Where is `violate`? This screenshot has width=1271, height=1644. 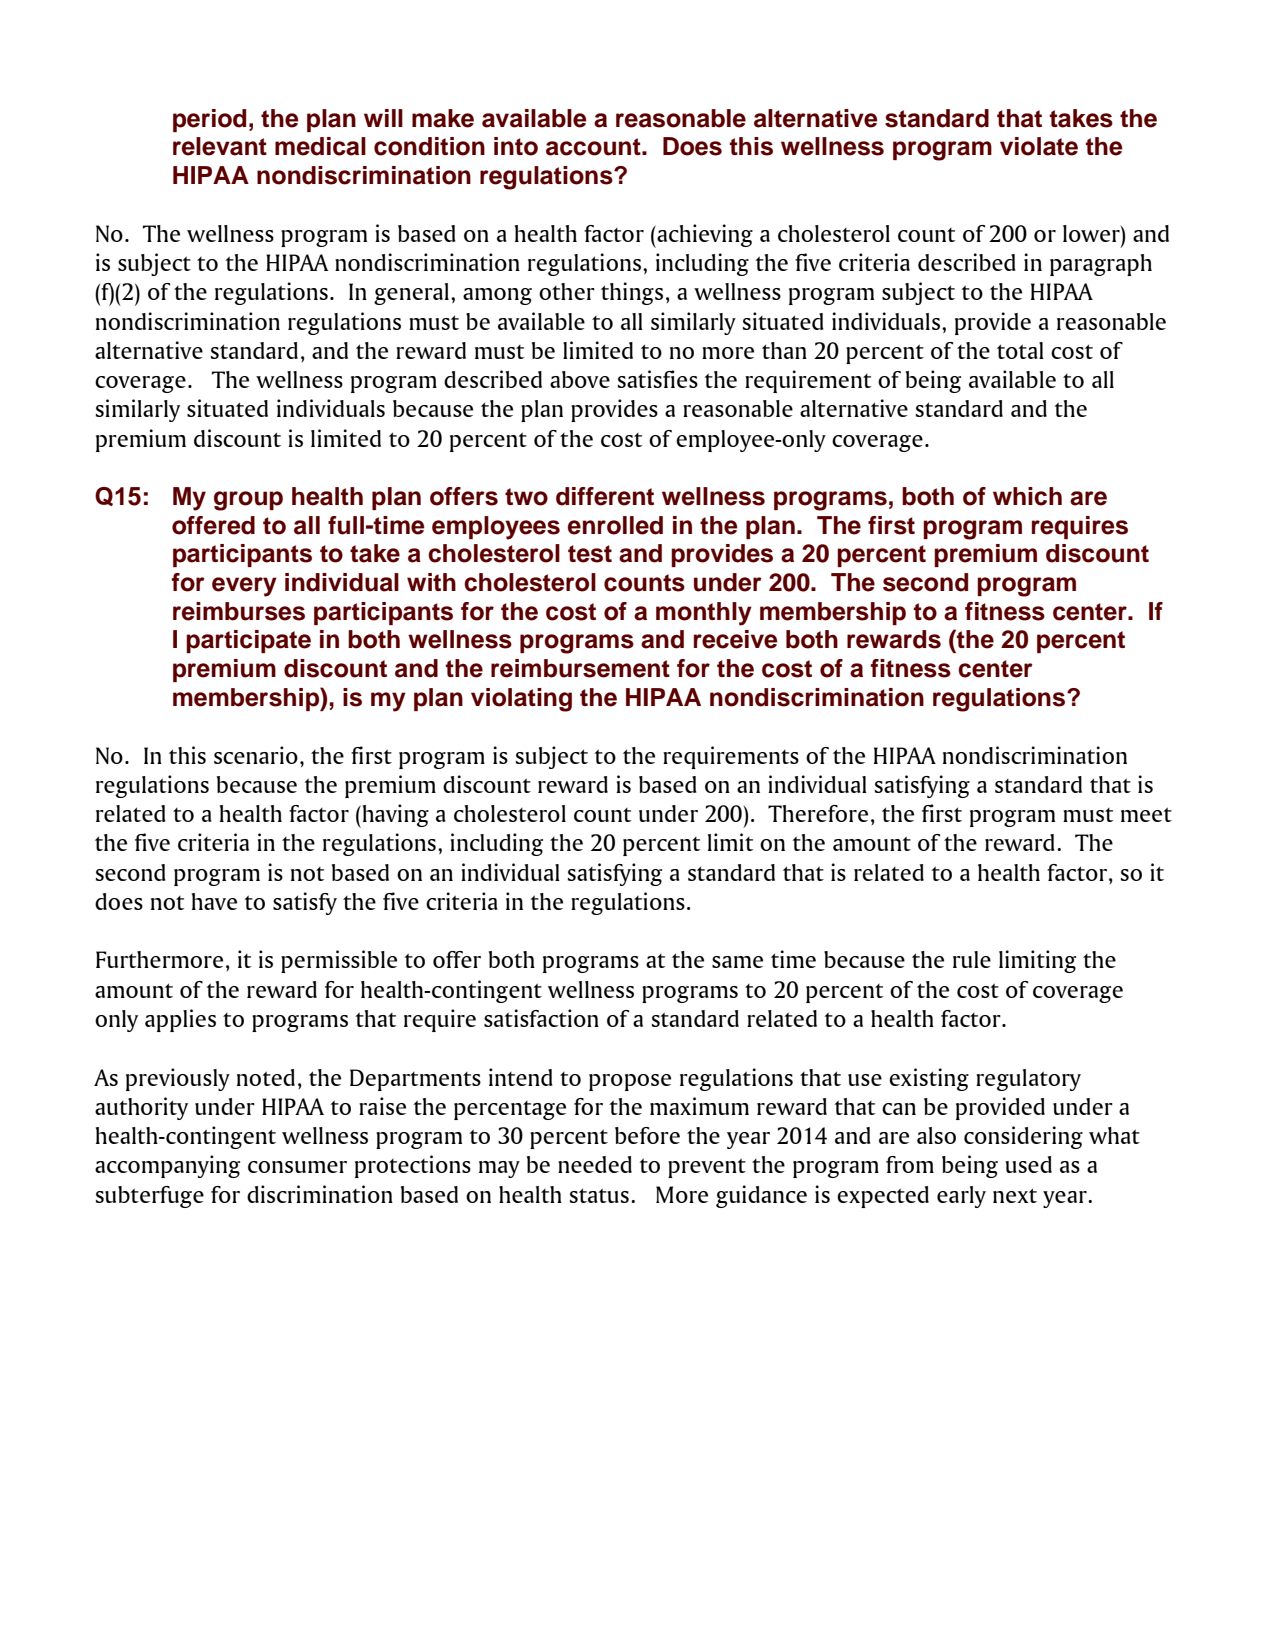
violate is located at coordinates (1039, 146).
